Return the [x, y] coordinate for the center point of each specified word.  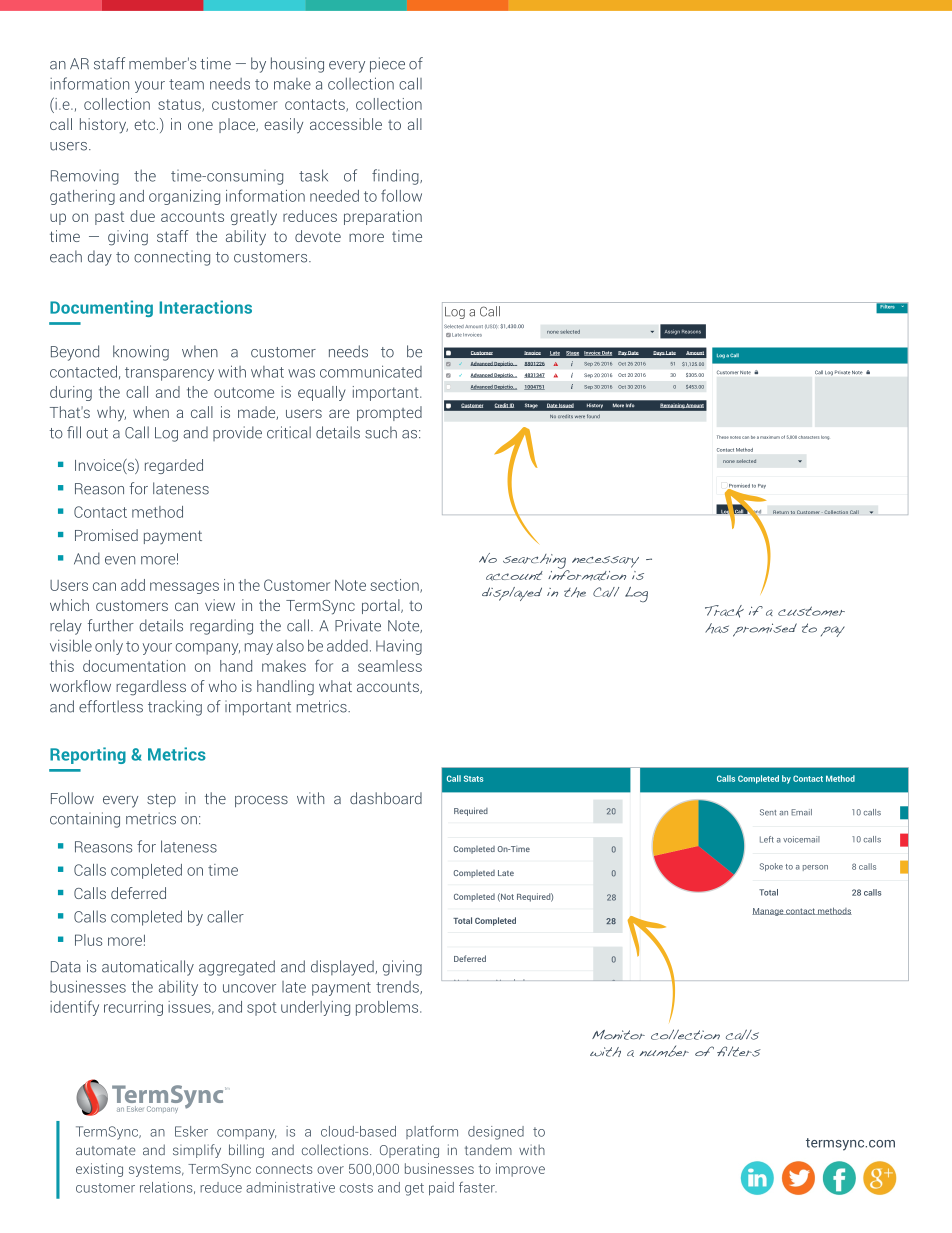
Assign [672, 332]
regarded [174, 466]
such [381, 432]
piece [387, 65]
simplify [197, 1151]
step [161, 800]
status [180, 105]
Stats [474, 778]
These [723, 437]
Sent [768, 812]
